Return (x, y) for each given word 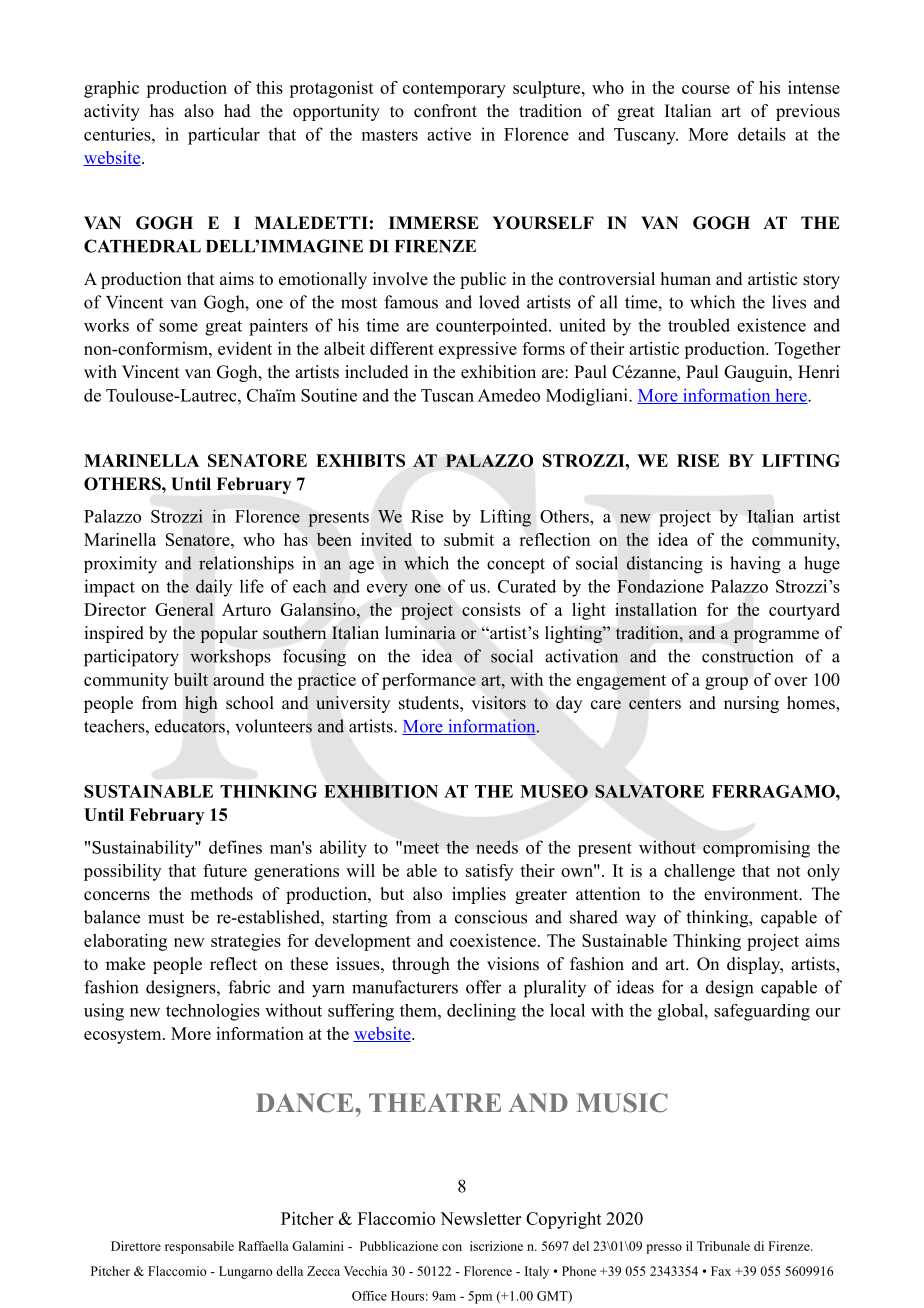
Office (369, 1296)
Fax (721, 1271)
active (449, 134)
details (762, 134)
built (191, 679)
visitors (499, 703)
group (726, 683)
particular (224, 136)
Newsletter (480, 1218)
